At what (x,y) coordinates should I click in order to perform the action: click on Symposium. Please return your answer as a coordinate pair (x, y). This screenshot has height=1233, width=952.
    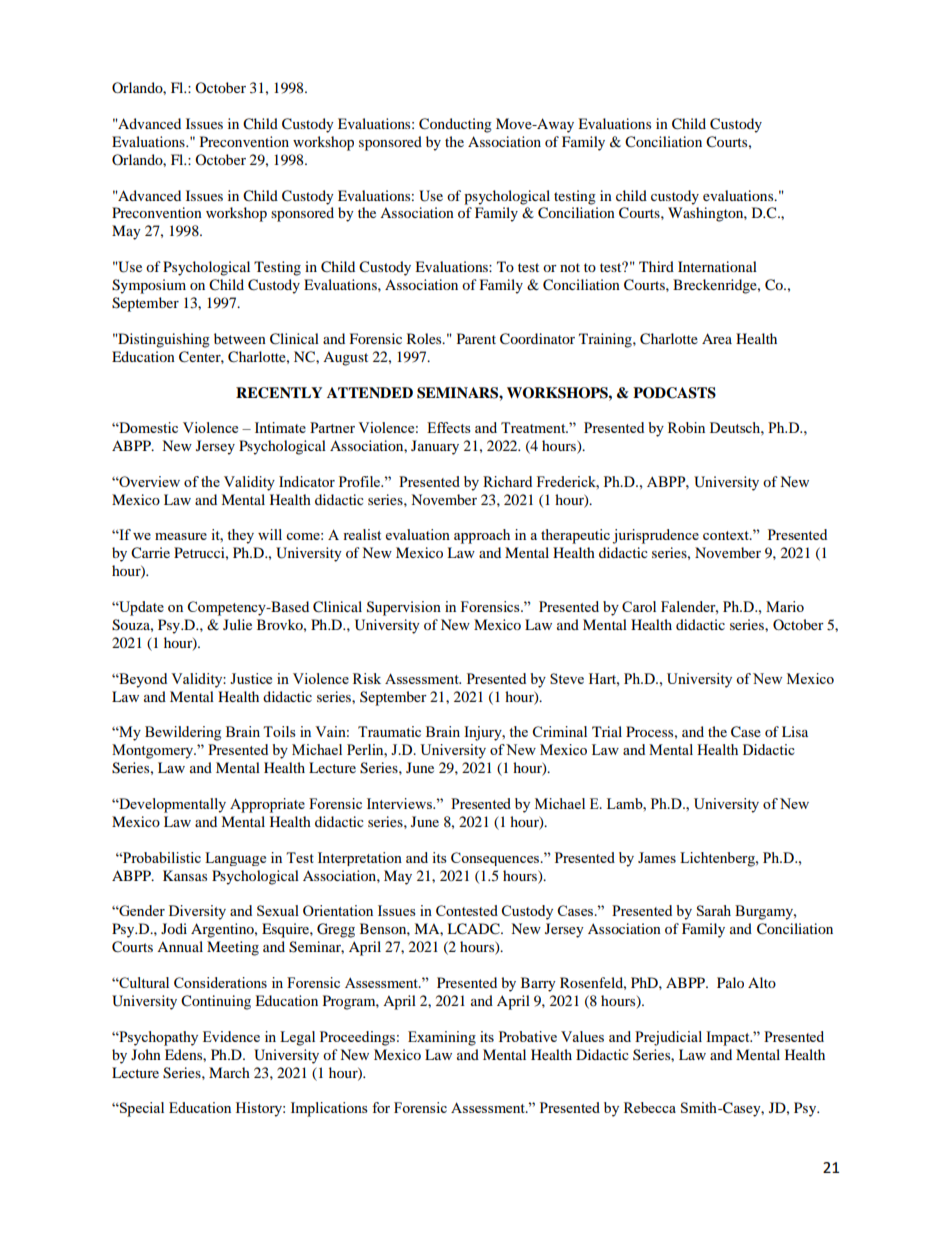
    Looking at the image, I should click on (149, 286).
